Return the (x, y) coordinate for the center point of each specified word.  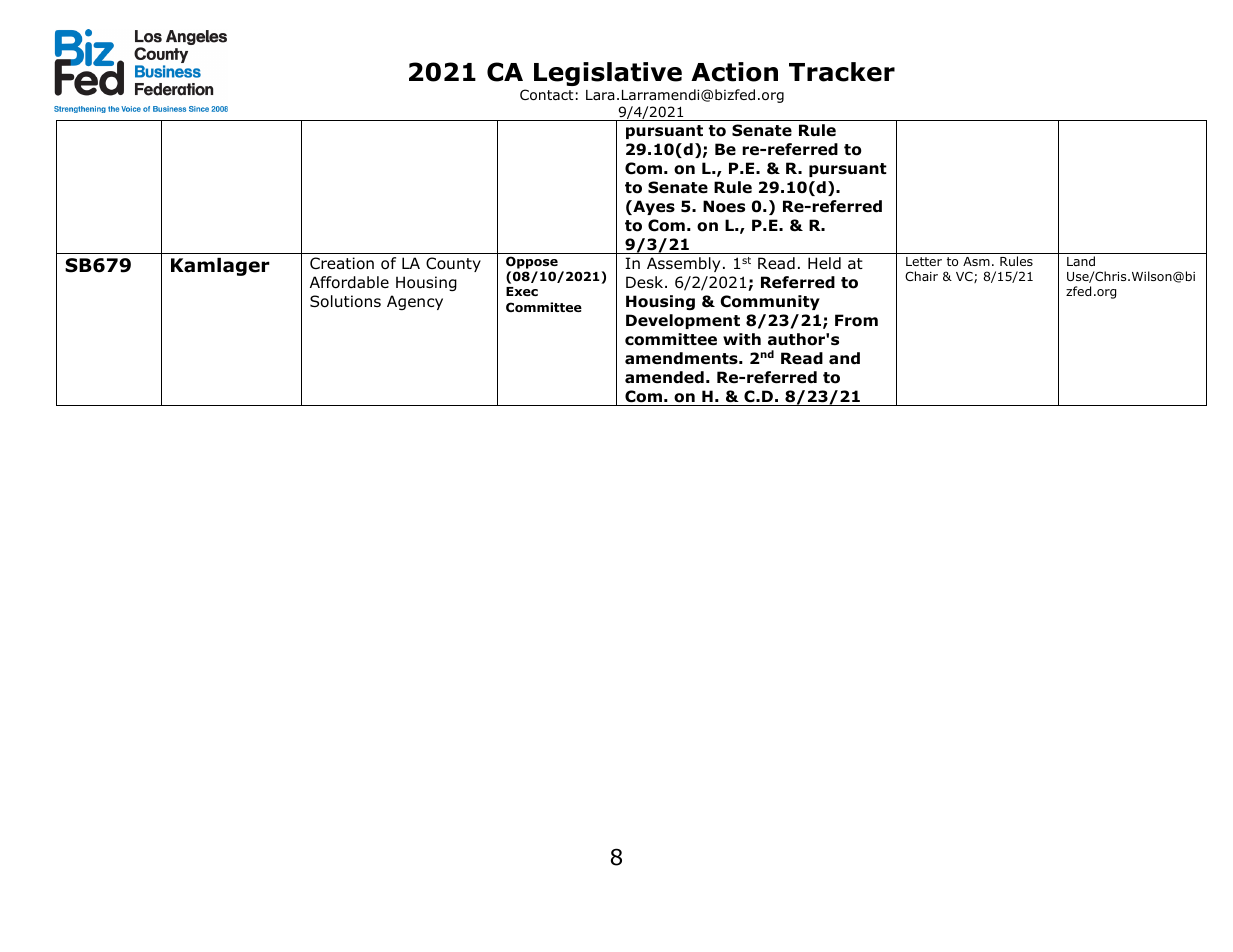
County (453, 264)
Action (734, 72)
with (742, 339)
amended (664, 377)
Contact (547, 95)
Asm (976, 261)
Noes (724, 206)
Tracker (842, 72)
